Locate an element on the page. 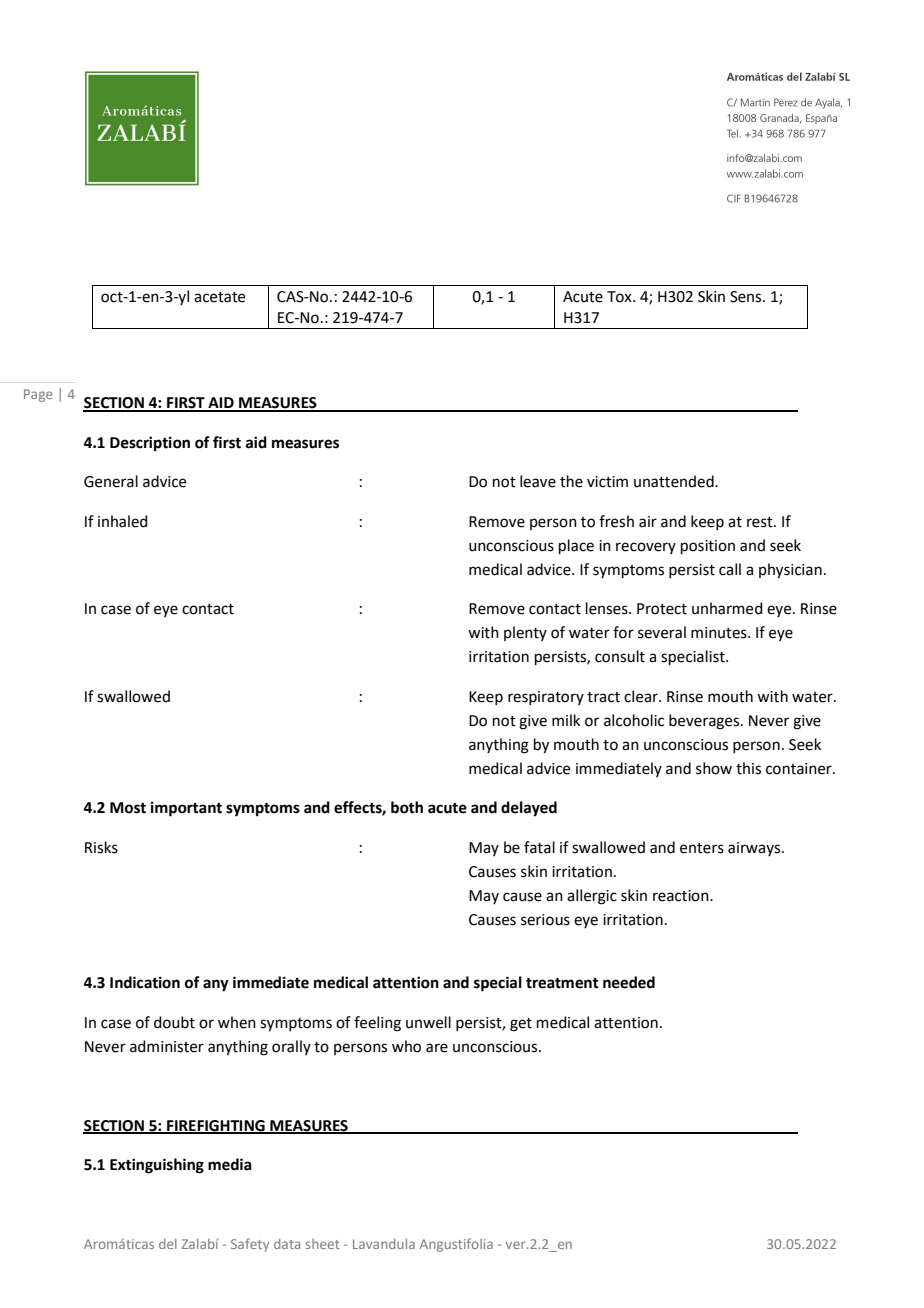 This image has height=1308, width=924. Lavandula is located at coordinates (384, 1244).
